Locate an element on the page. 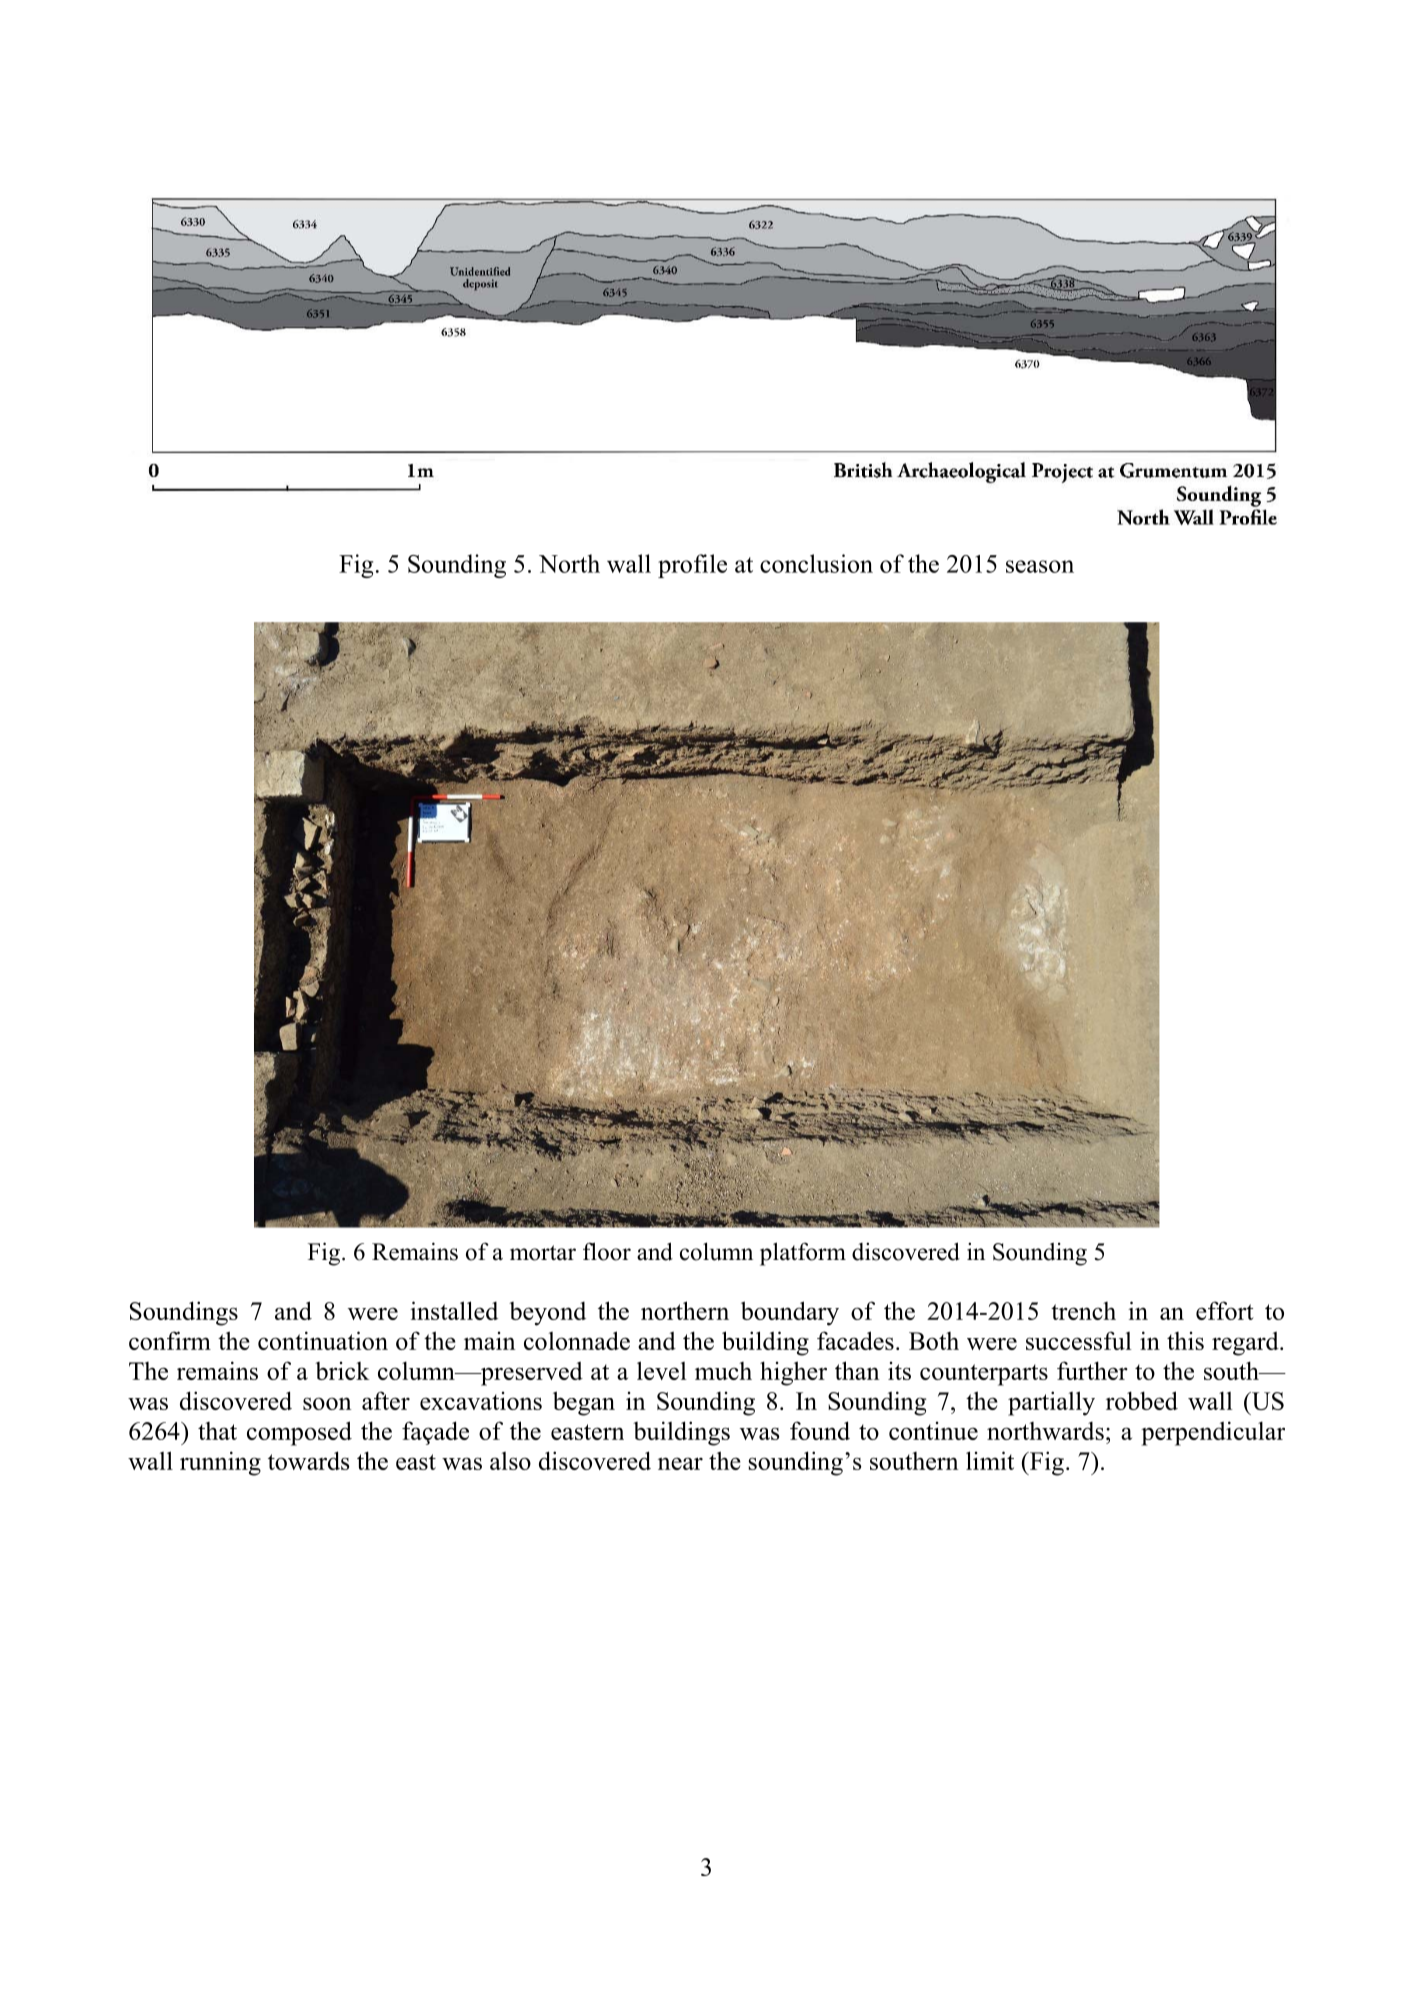 The height and width of the document is (1998, 1413). robbed is located at coordinates (1142, 1400).
